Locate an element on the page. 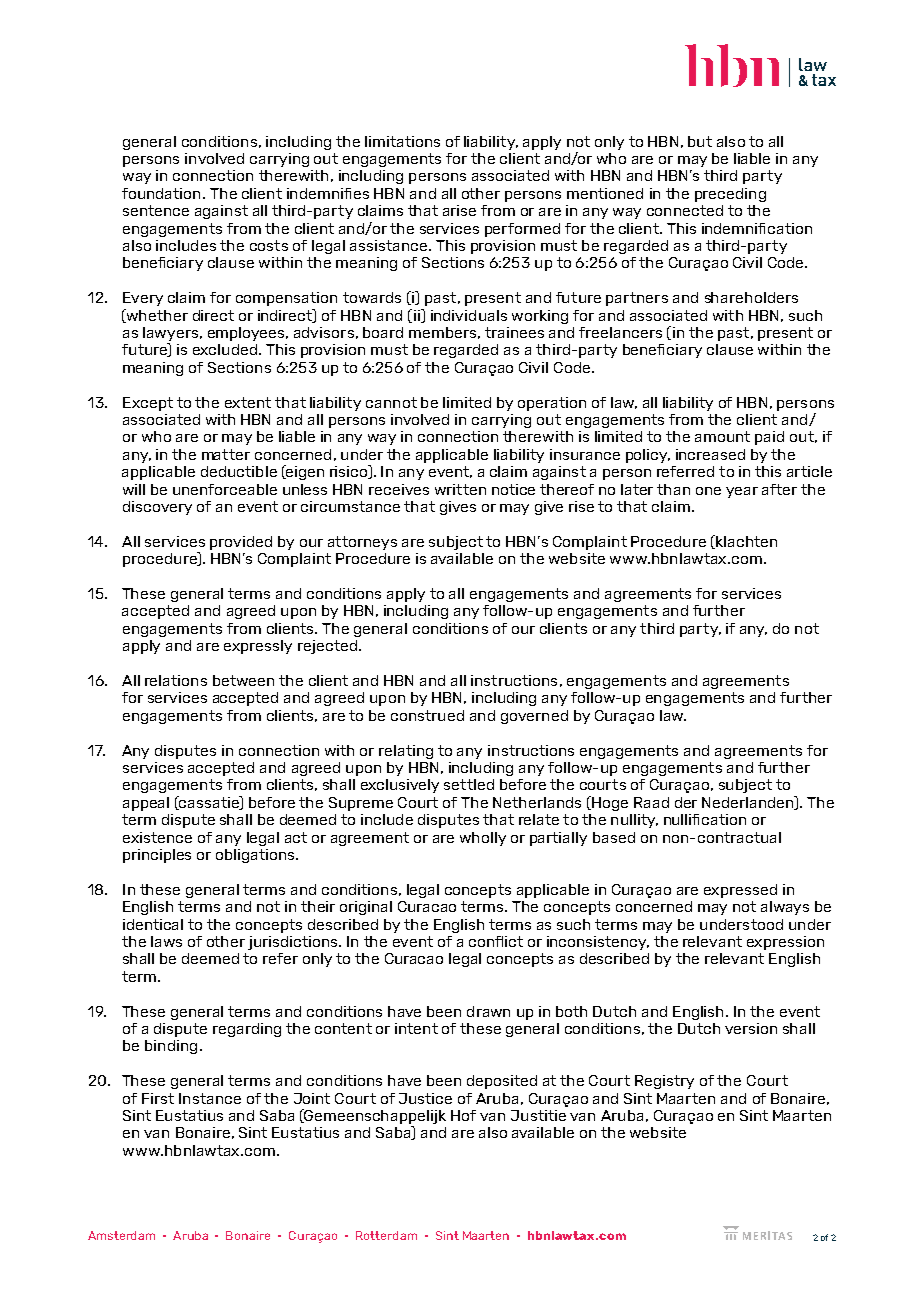 The image size is (924, 1308). construed is located at coordinates (427, 715).
